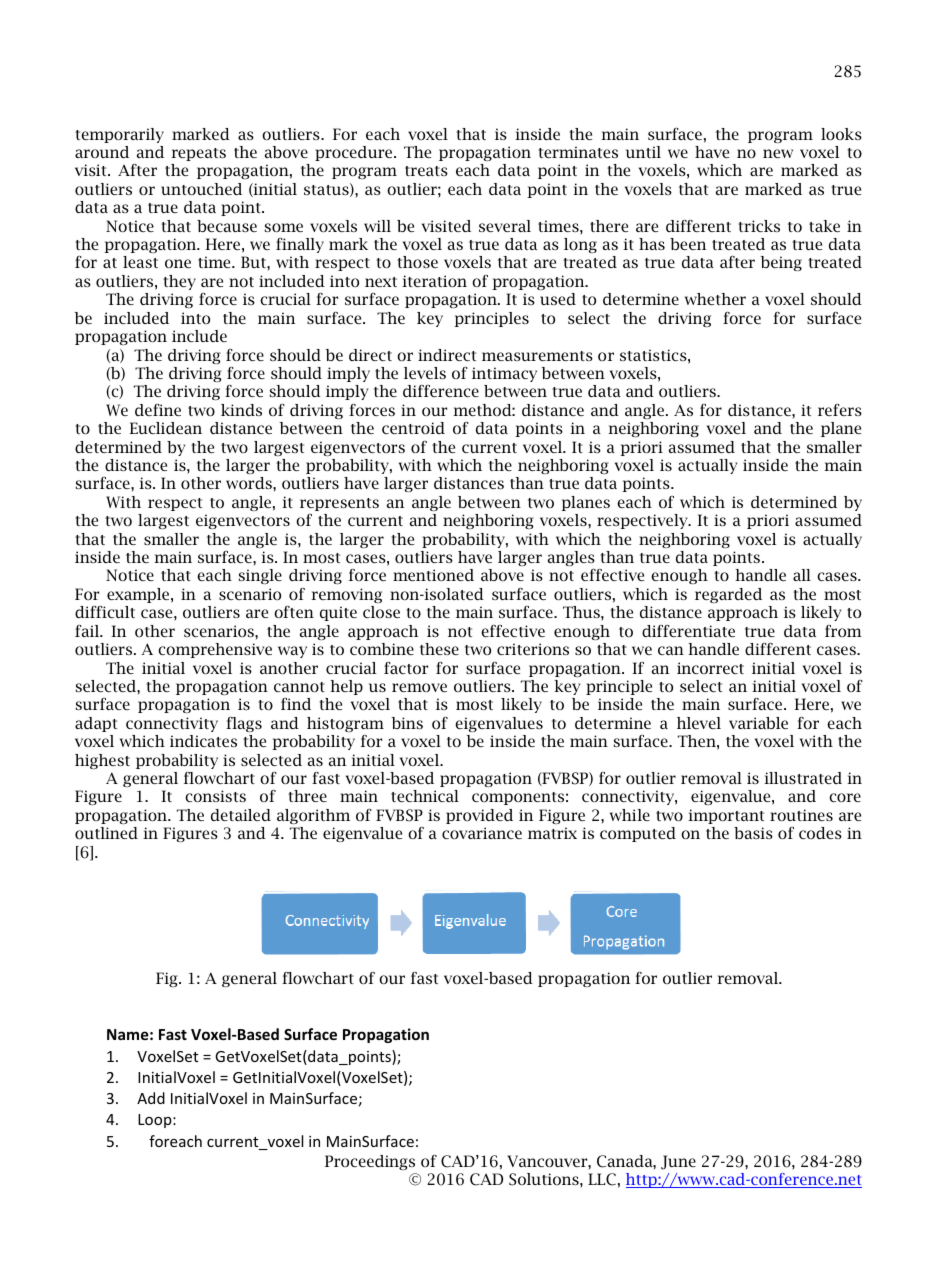 The height and width of the page is (1288, 937). What do you see at coordinates (439, 649) in the page?
I see `these` at bounding box center [439, 649].
